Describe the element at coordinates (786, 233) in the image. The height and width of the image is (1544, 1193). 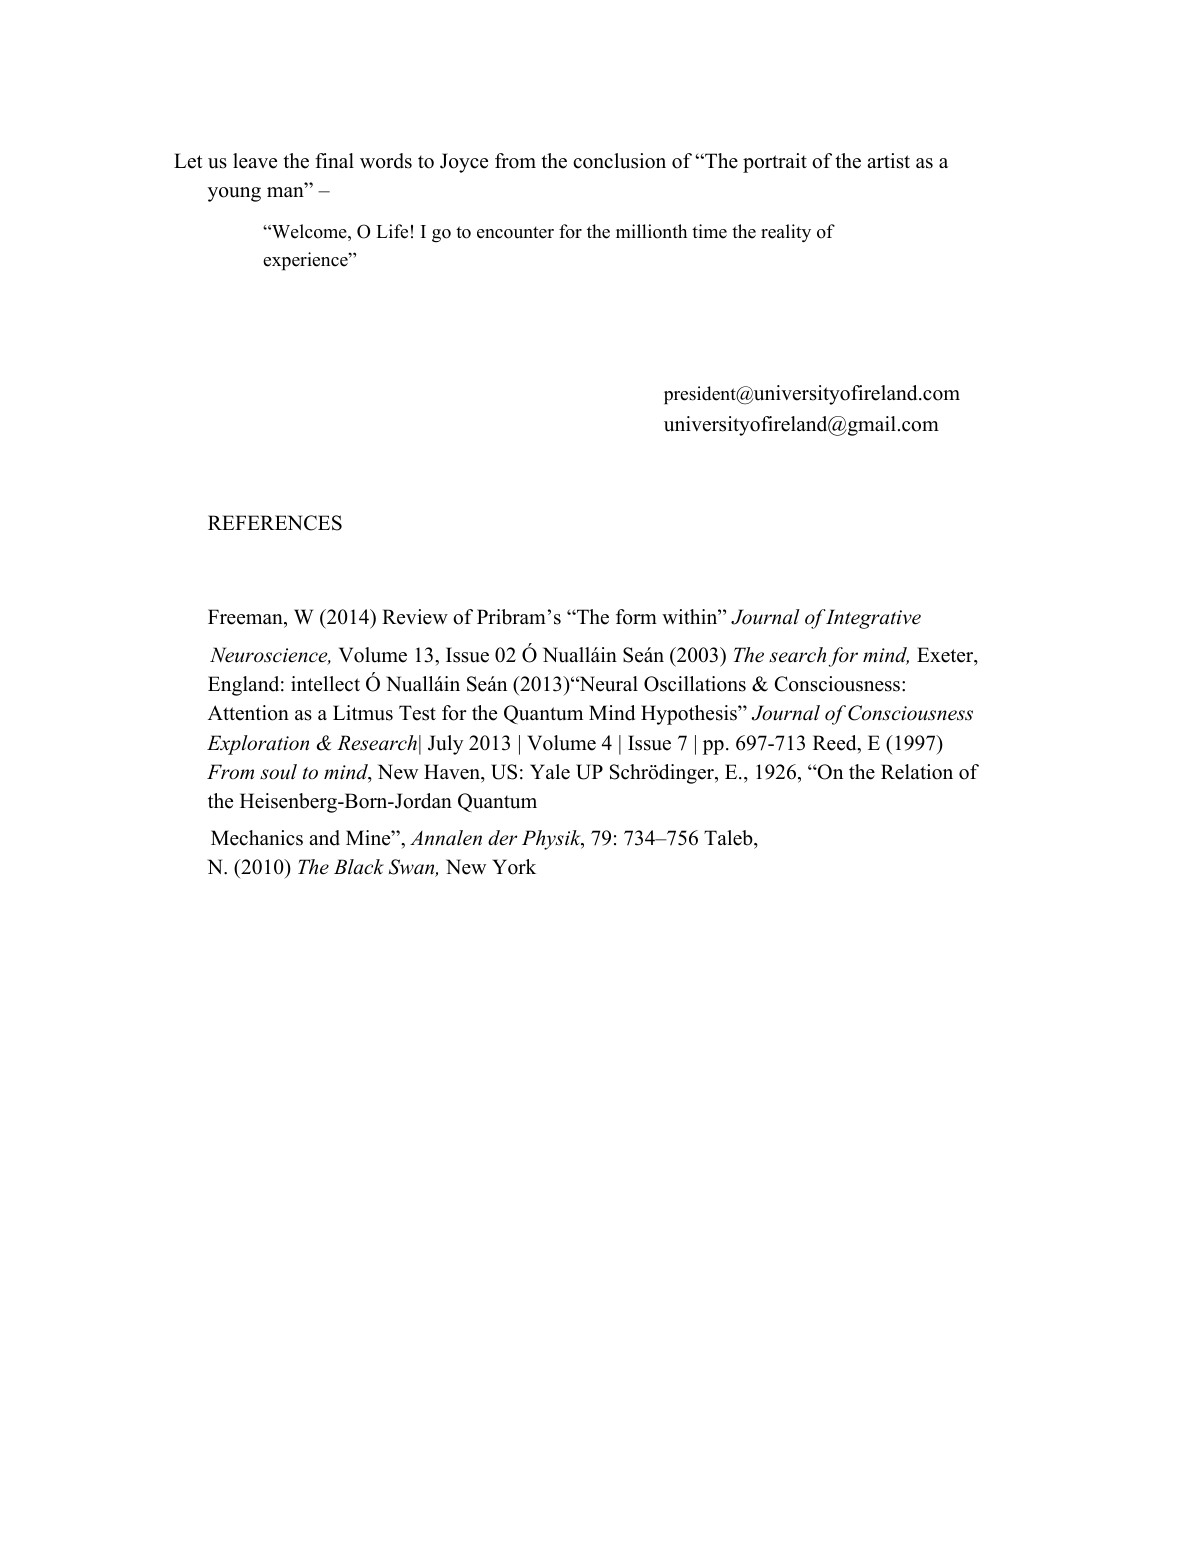
I see `reality` at that location.
